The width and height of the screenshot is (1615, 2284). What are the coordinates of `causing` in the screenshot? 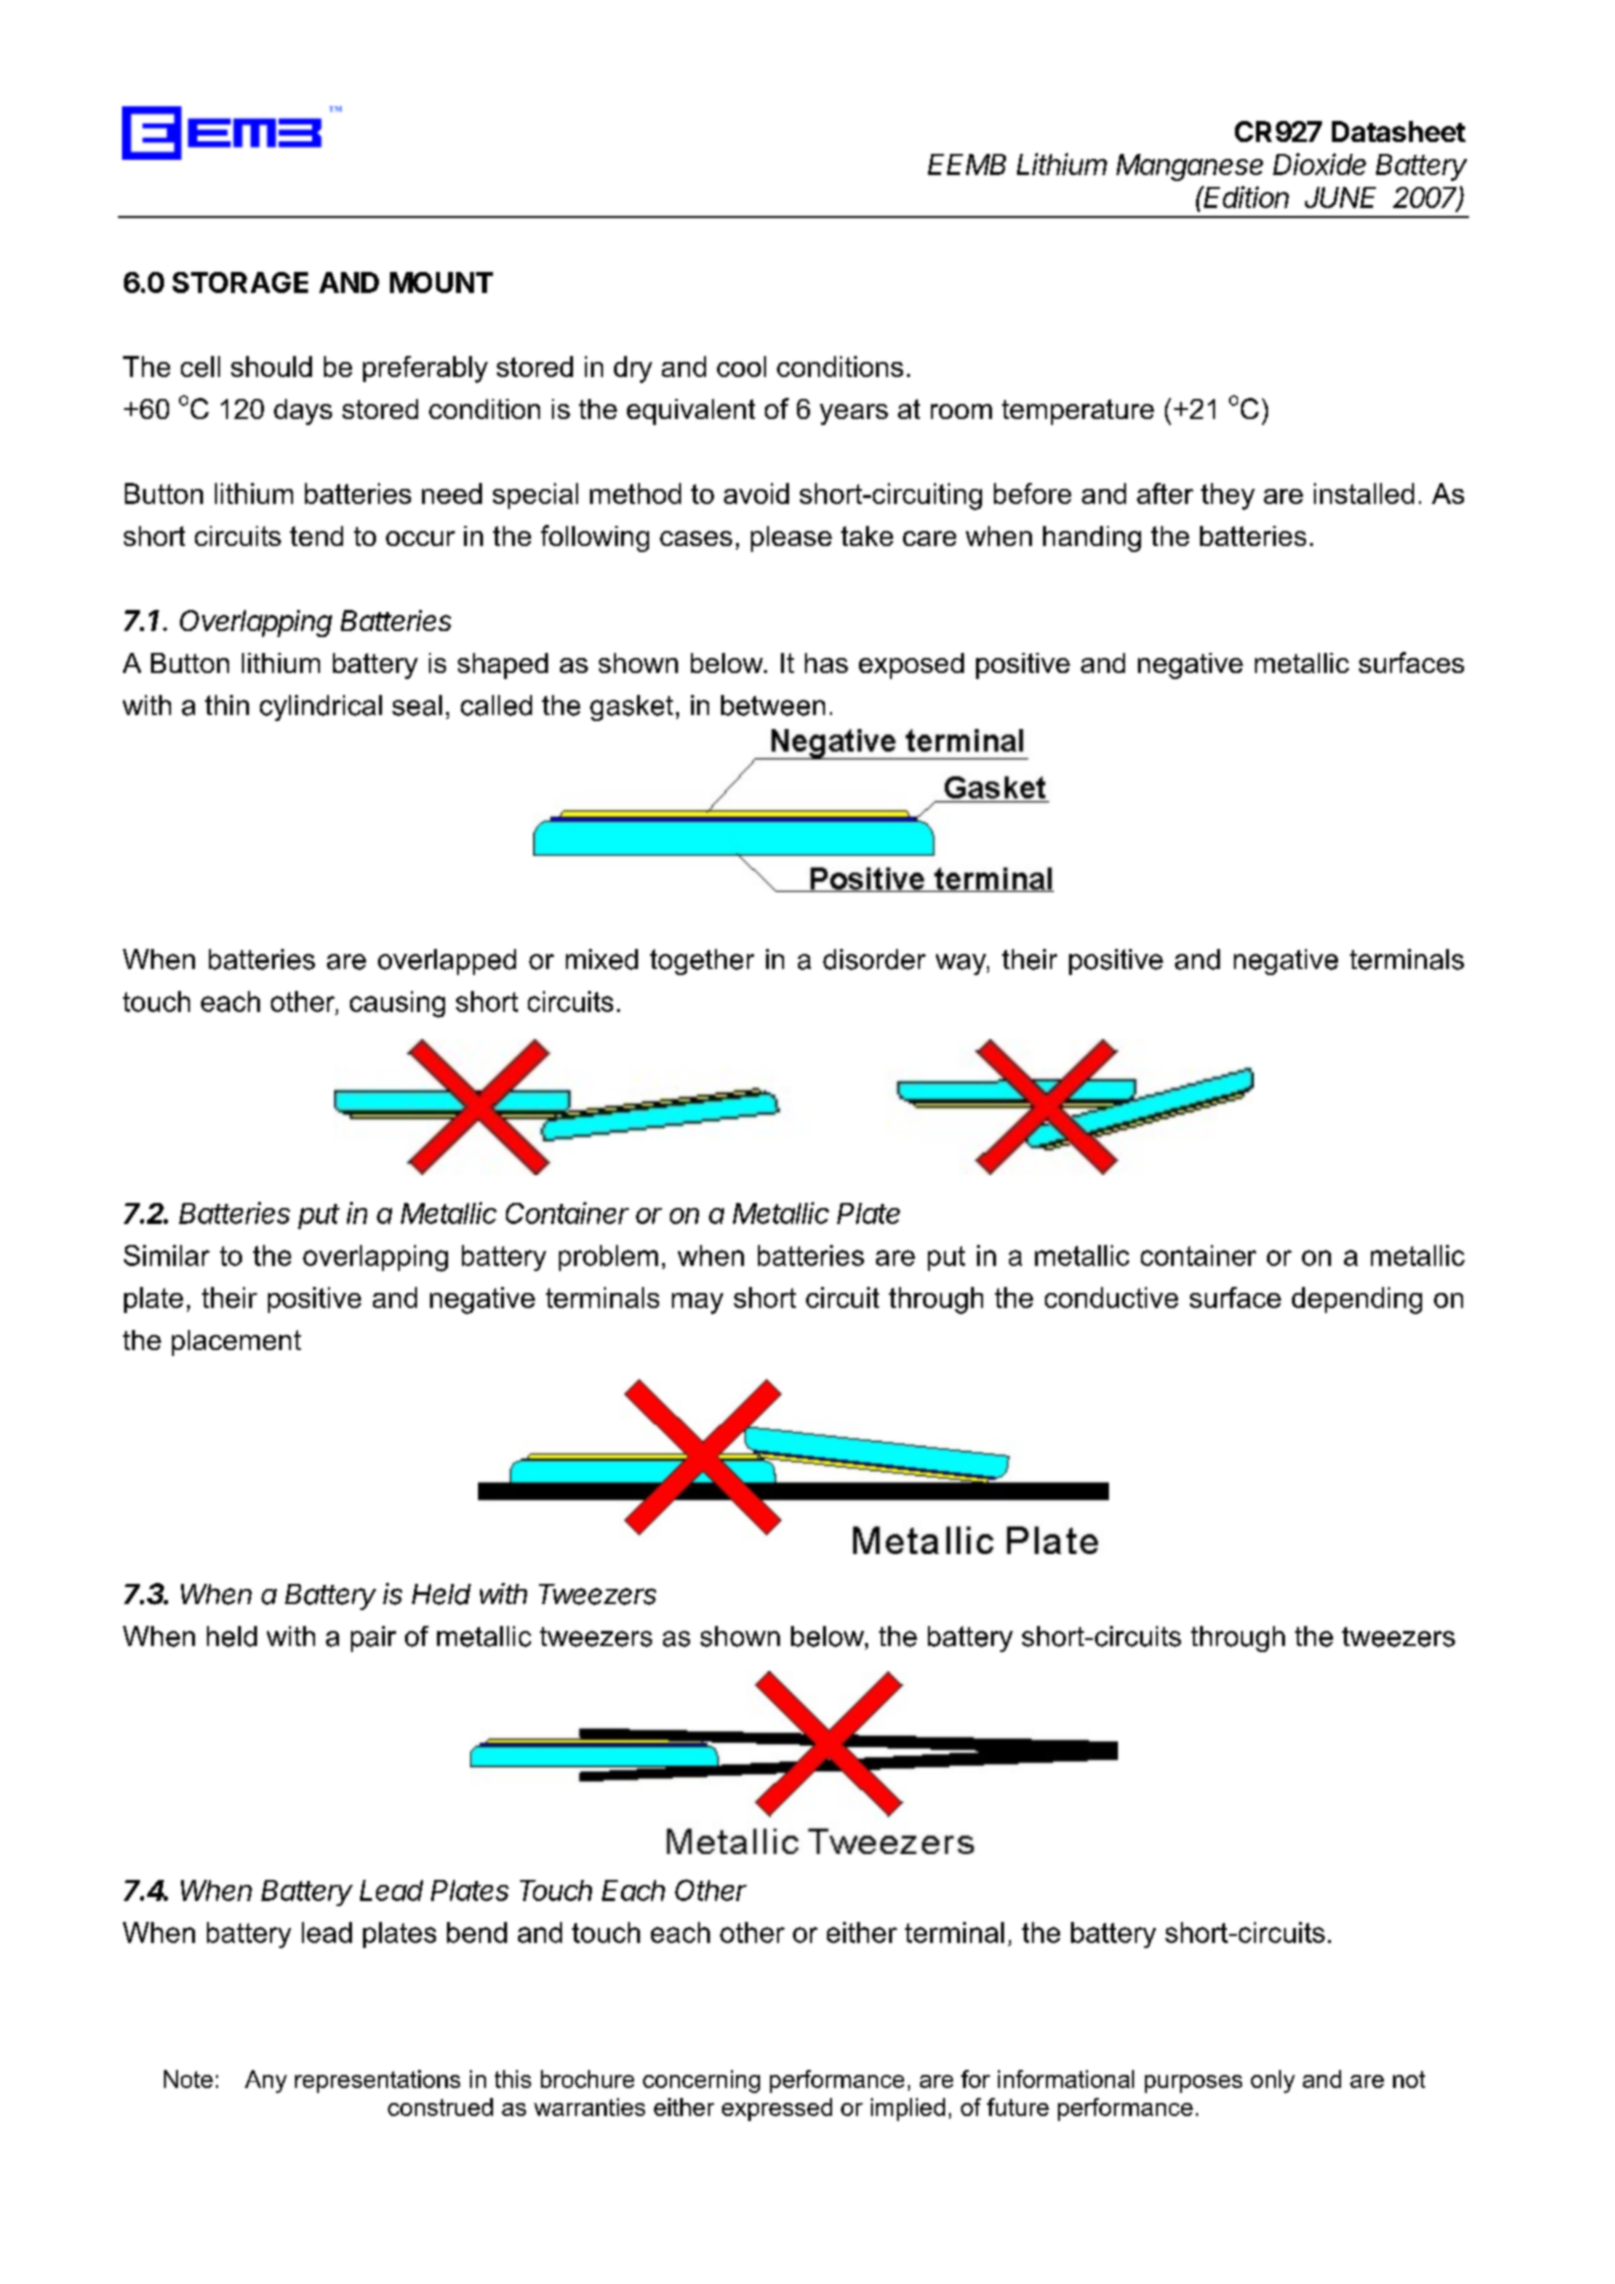 It's located at (397, 1004).
